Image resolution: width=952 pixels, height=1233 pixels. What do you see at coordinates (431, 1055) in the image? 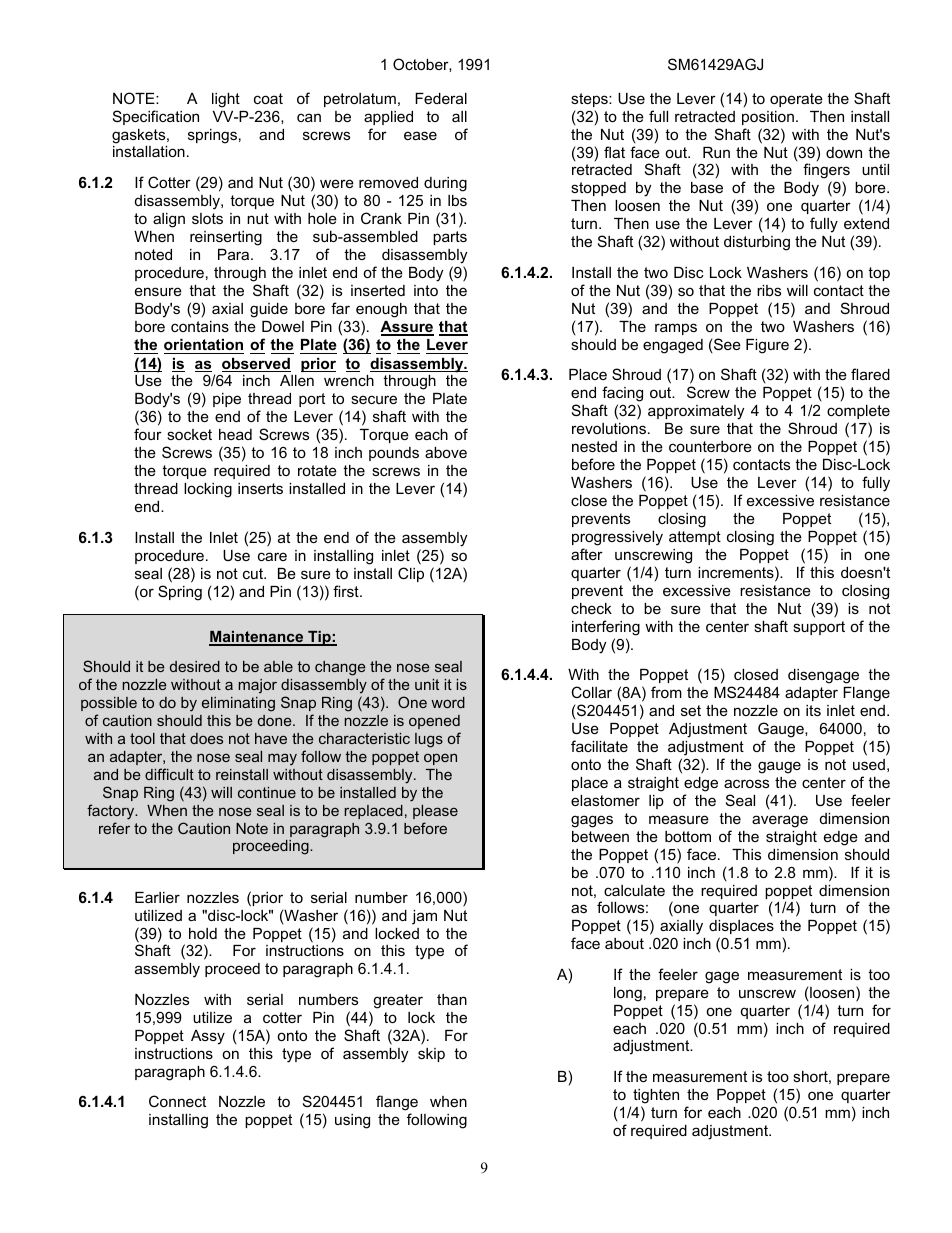
I see `skip` at bounding box center [431, 1055].
